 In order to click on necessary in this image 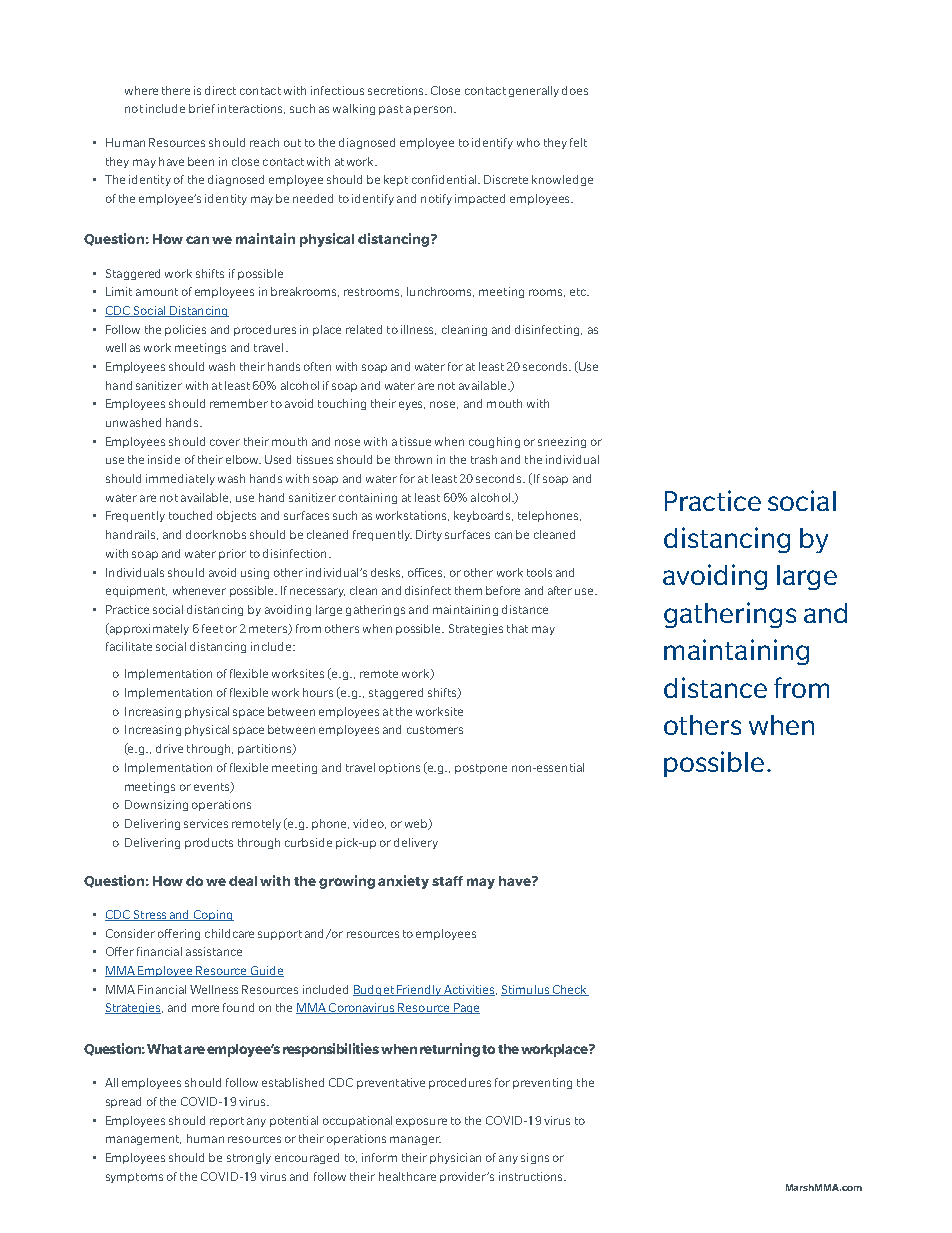, I will do `click(317, 592)`.
